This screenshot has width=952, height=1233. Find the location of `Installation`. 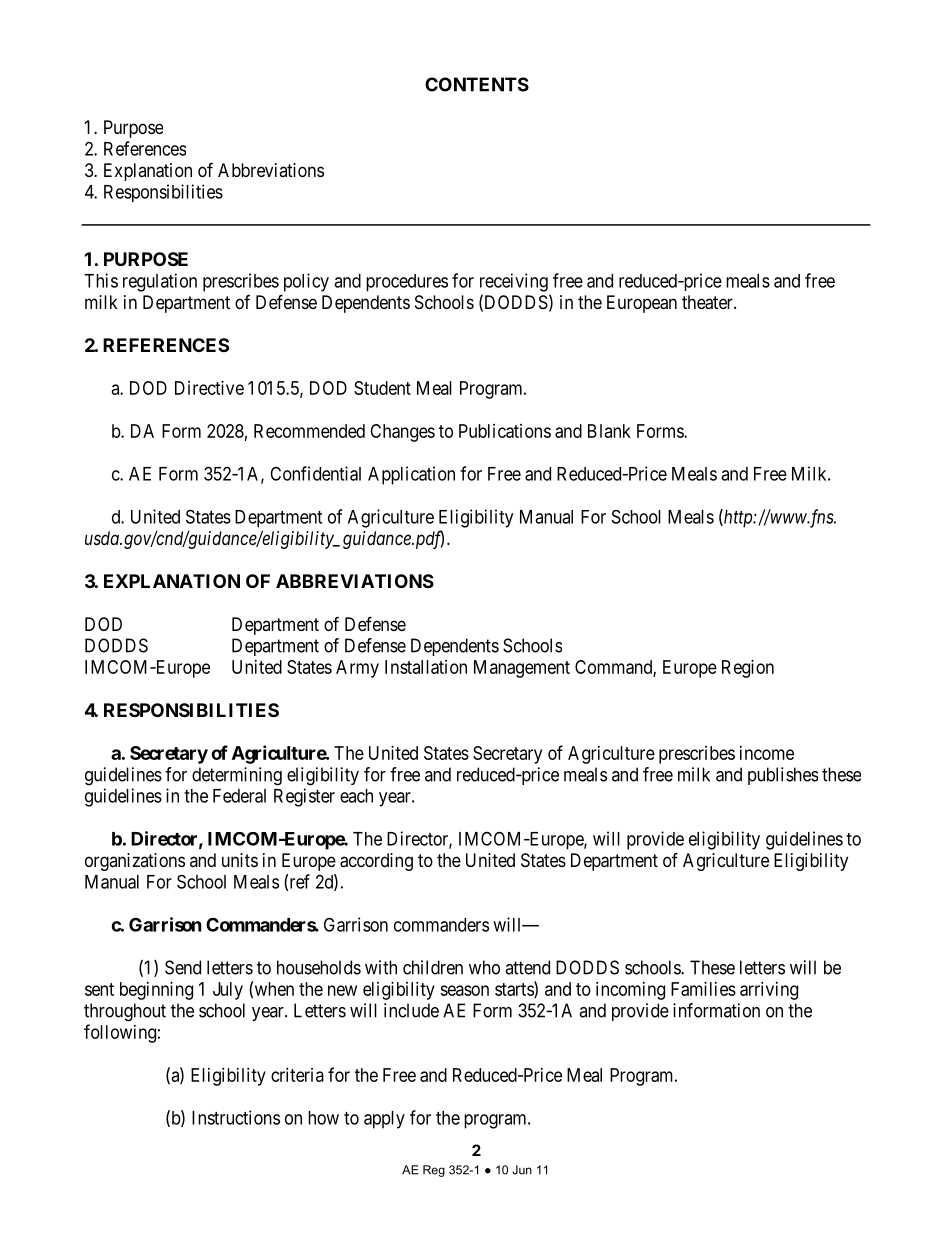

Installation is located at coordinates (426, 667).
